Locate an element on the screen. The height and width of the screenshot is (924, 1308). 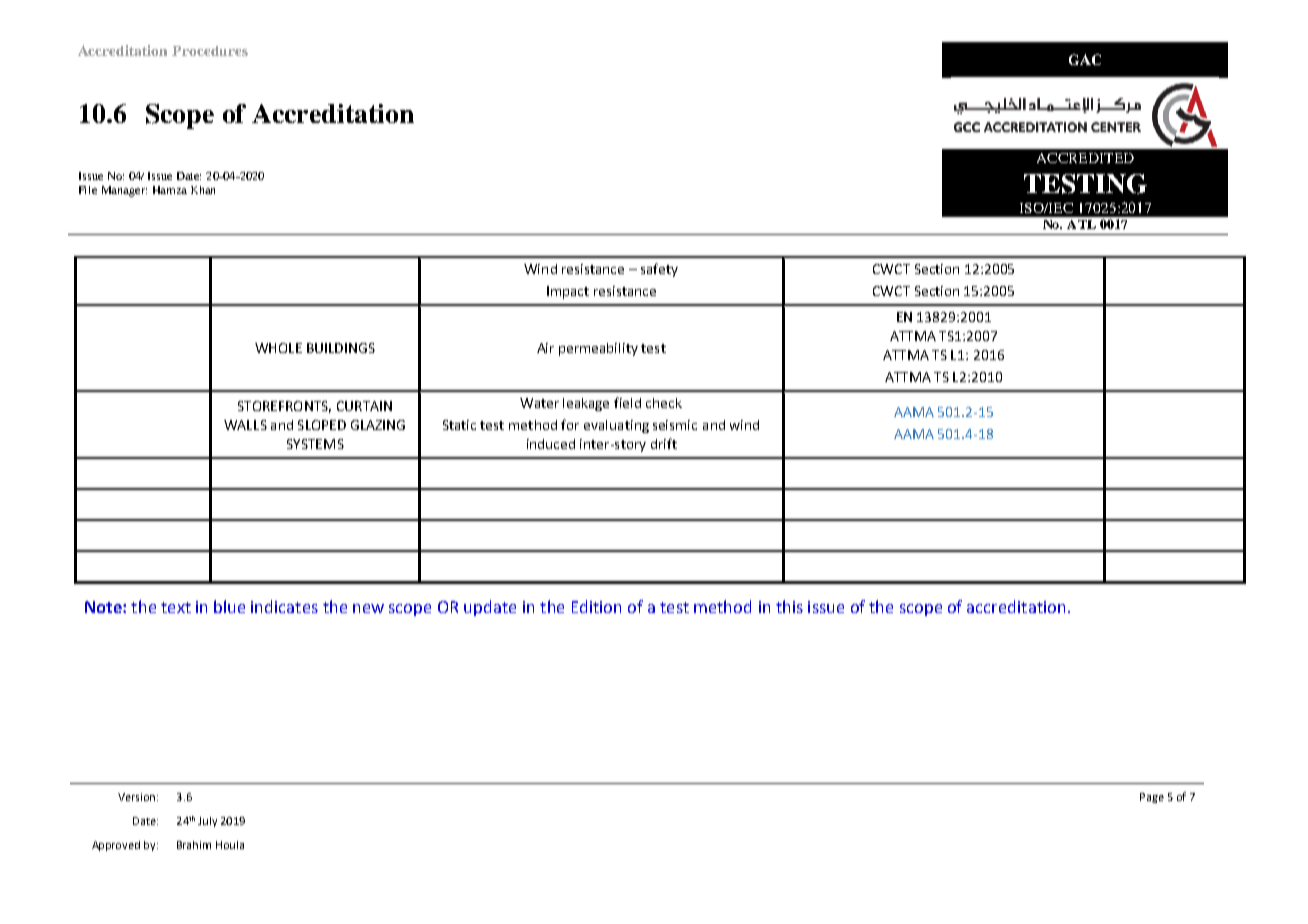
drift is located at coordinates (664, 443).
